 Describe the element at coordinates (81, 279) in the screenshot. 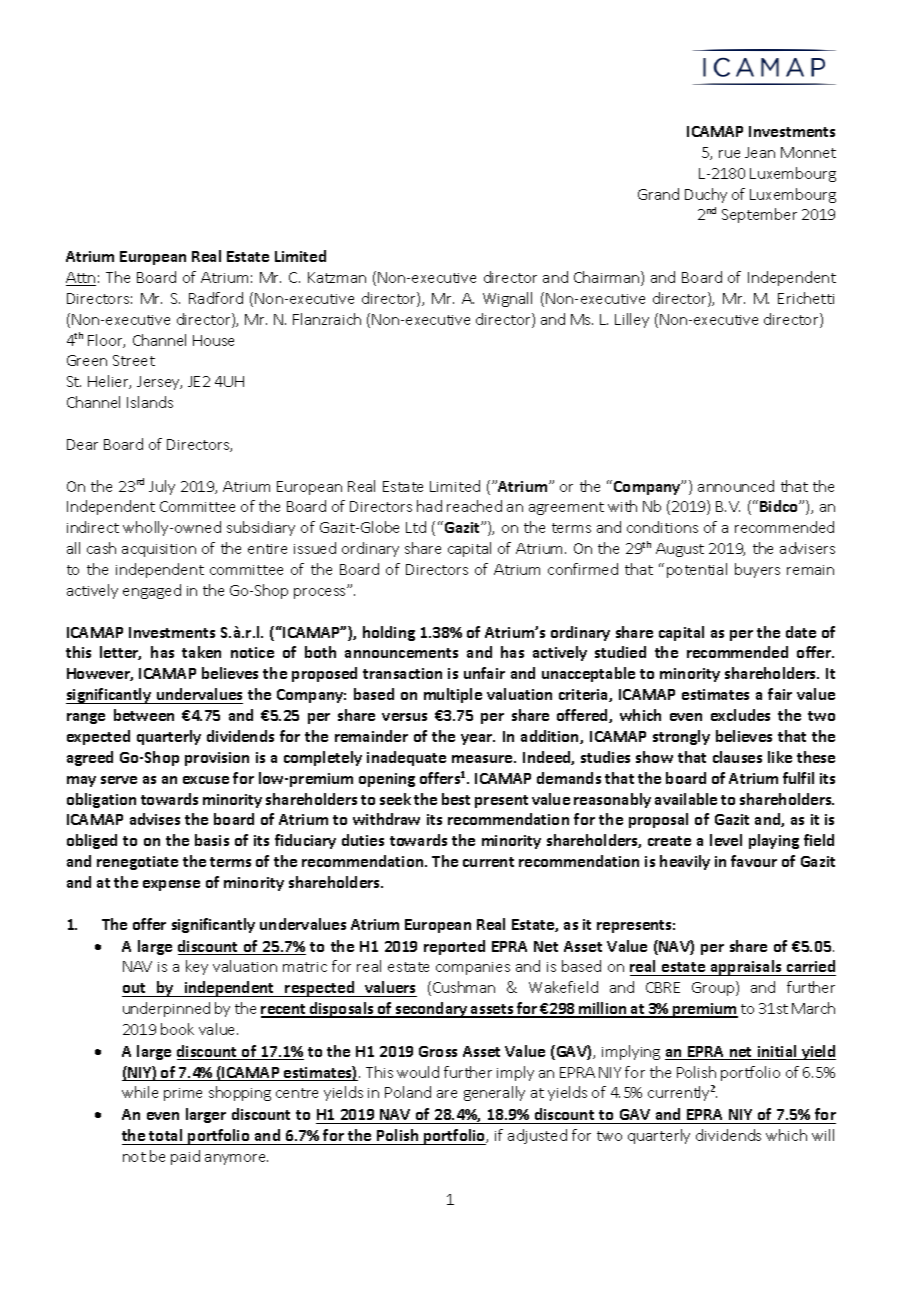

I see `Attn` at that location.
